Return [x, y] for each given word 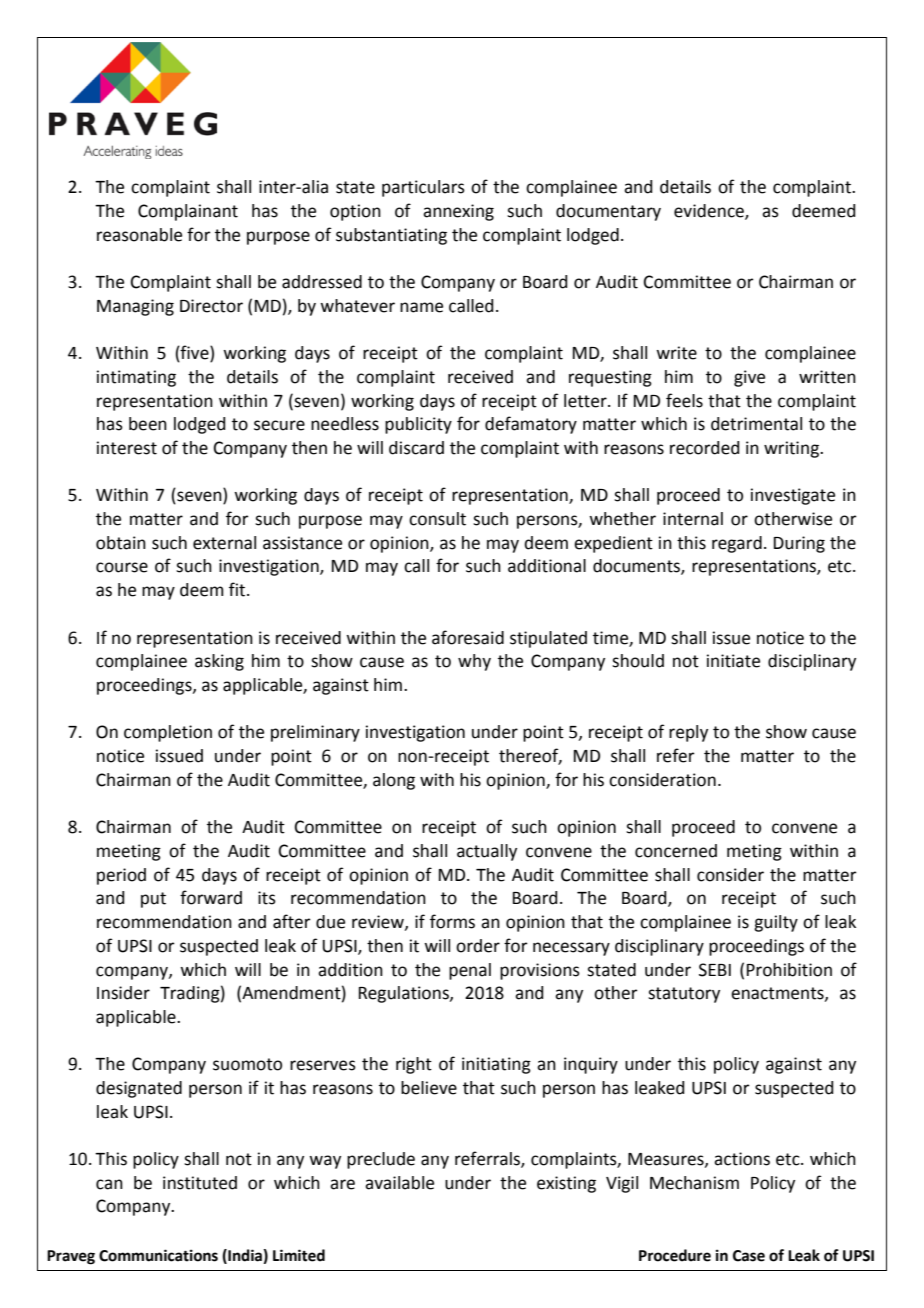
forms [452, 921]
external [224, 543]
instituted [200, 1183]
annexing [458, 212]
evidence [710, 212]
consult [437, 519]
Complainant [188, 212]
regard [737, 544]
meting [754, 852]
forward [211, 897]
